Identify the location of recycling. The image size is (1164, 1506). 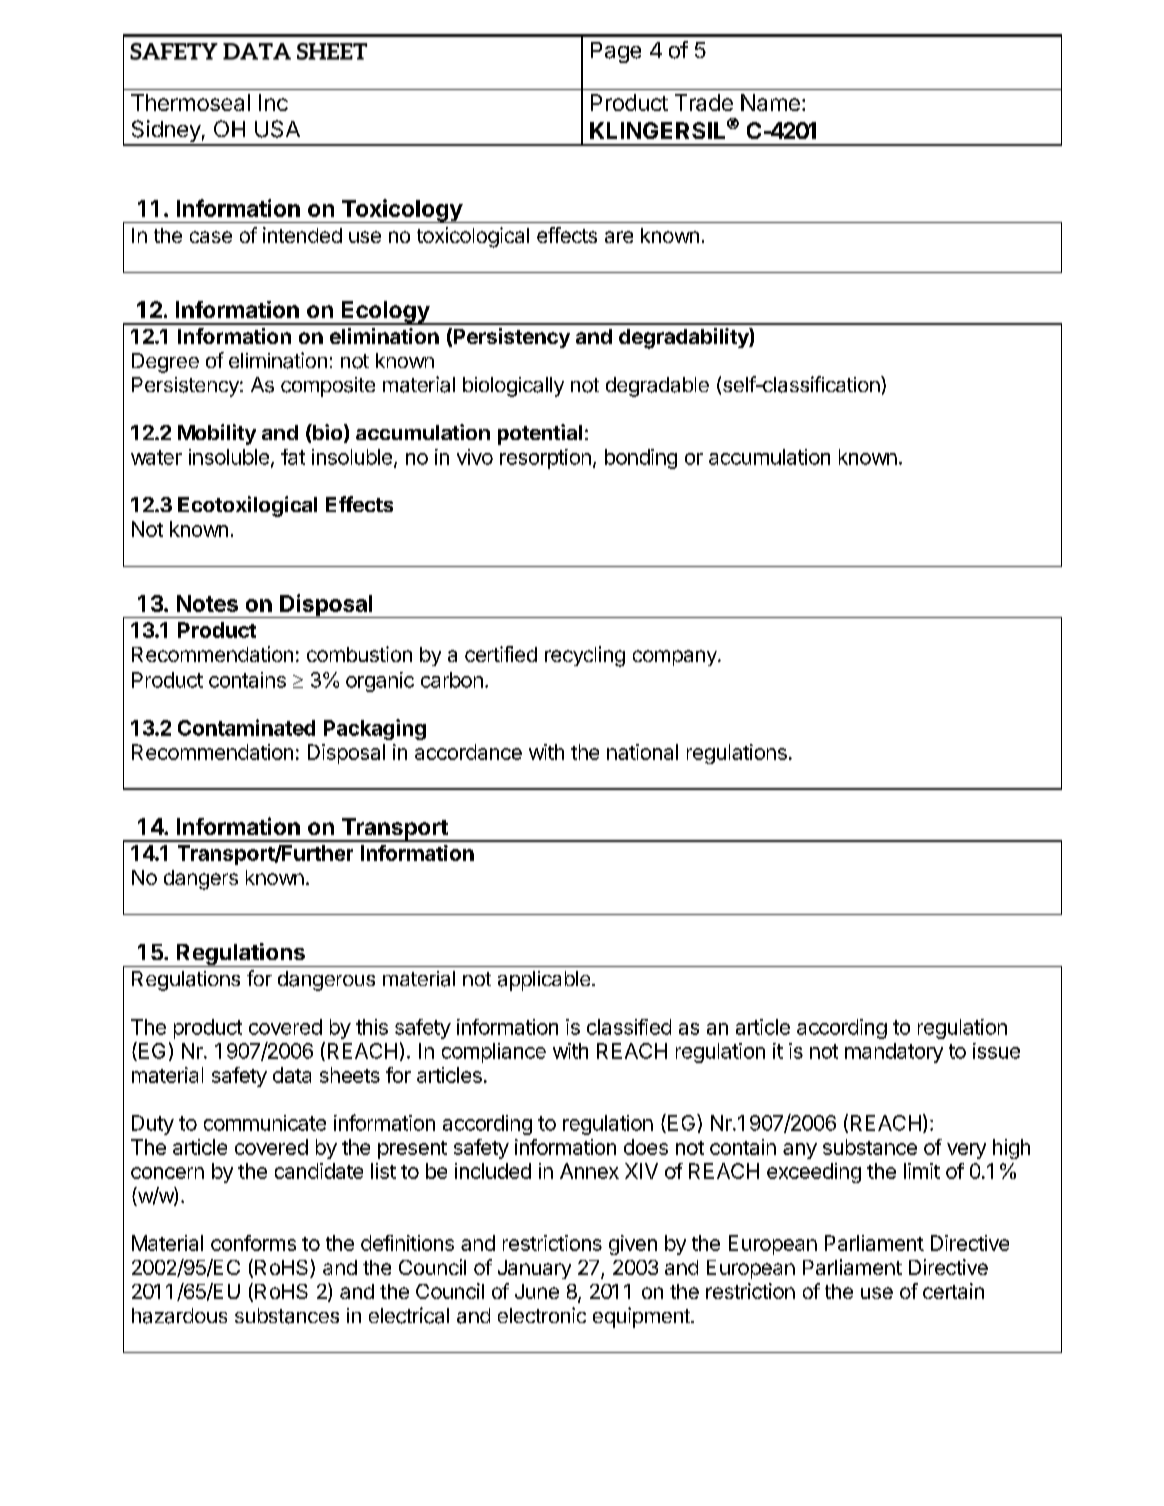
(585, 656).
